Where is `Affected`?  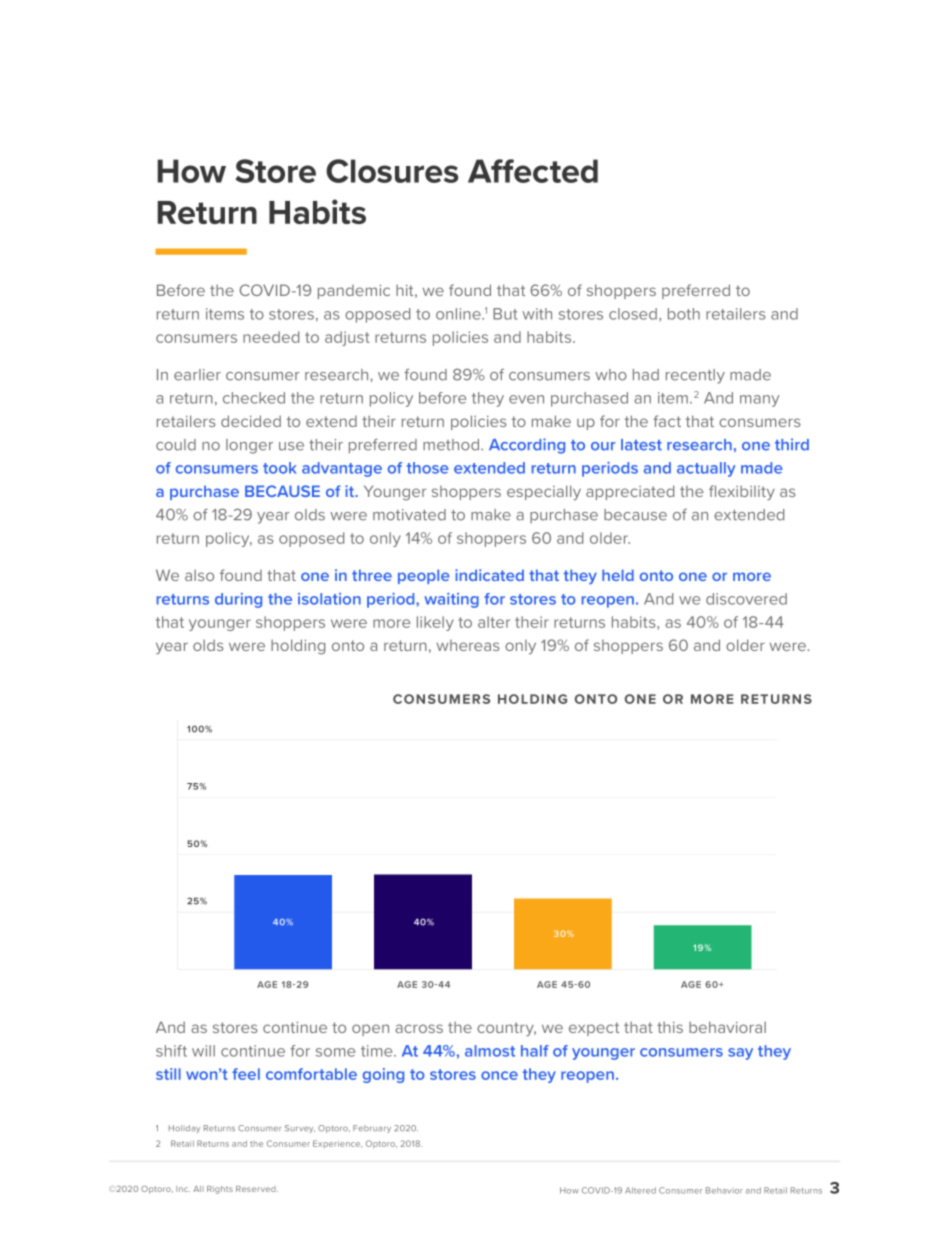
Affected is located at coordinates (533, 171).
